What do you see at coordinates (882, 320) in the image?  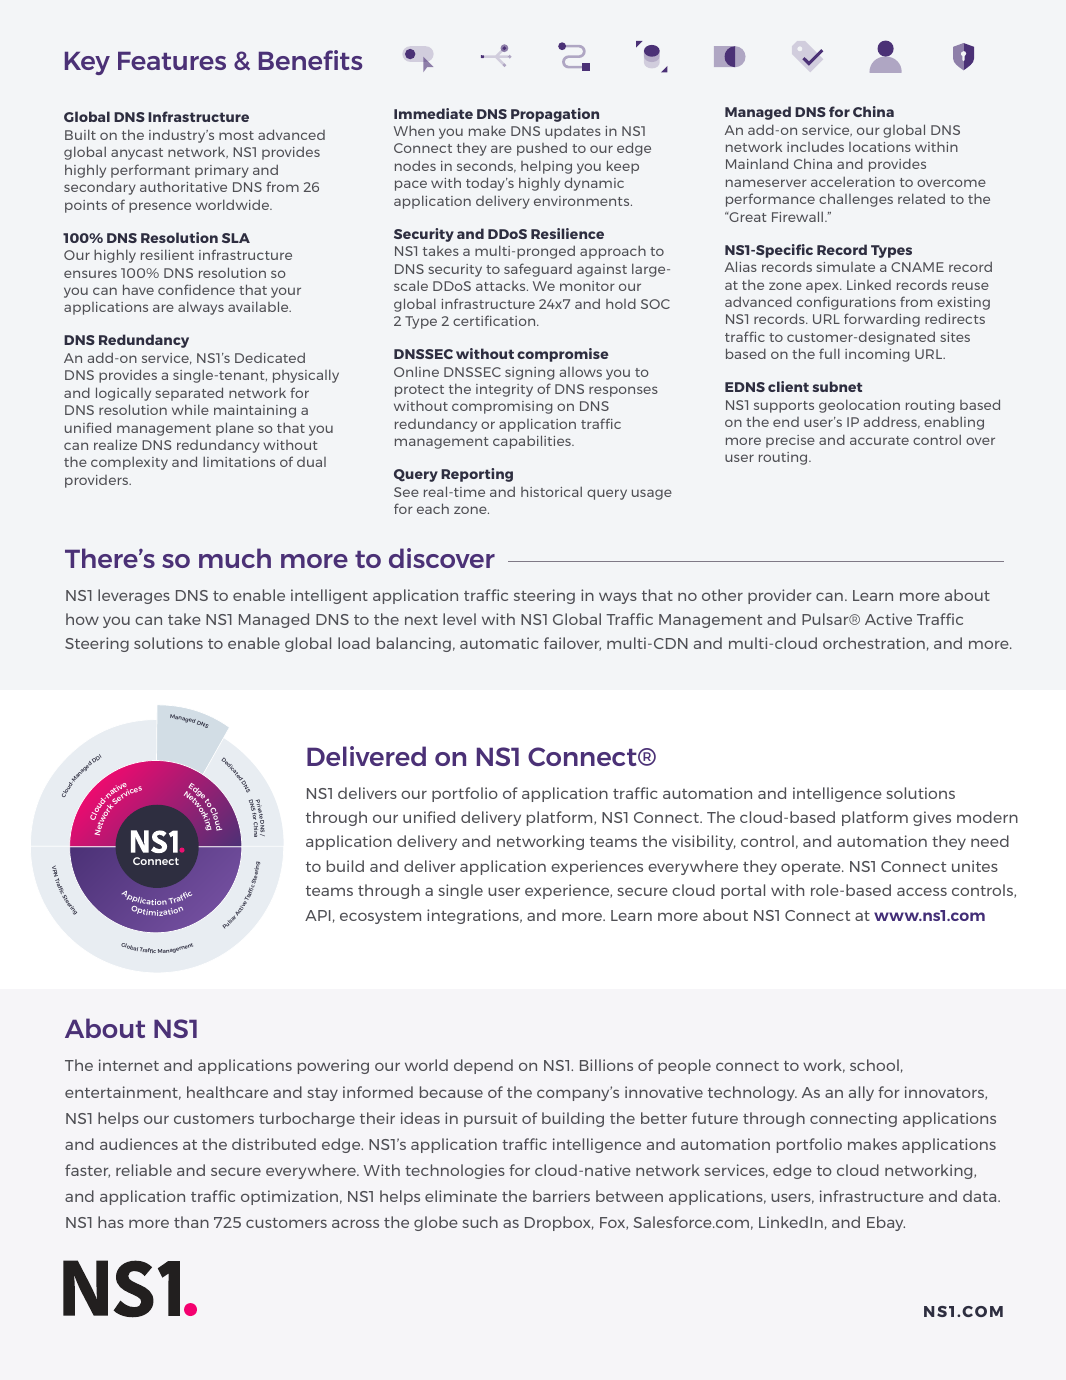 I see `forwarding` at bounding box center [882, 320].
